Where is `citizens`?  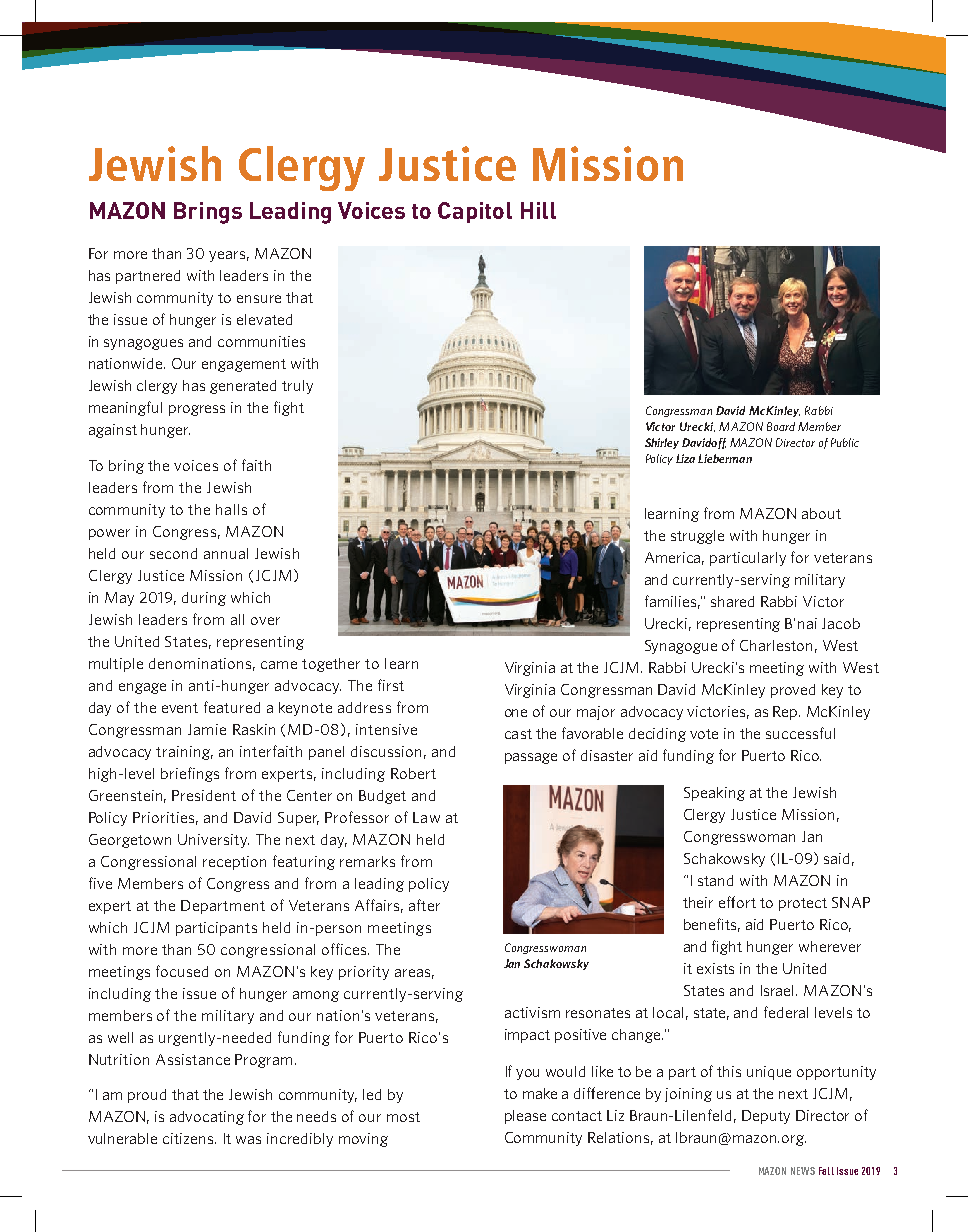 citizens is located at coordinates (189, 1138).
